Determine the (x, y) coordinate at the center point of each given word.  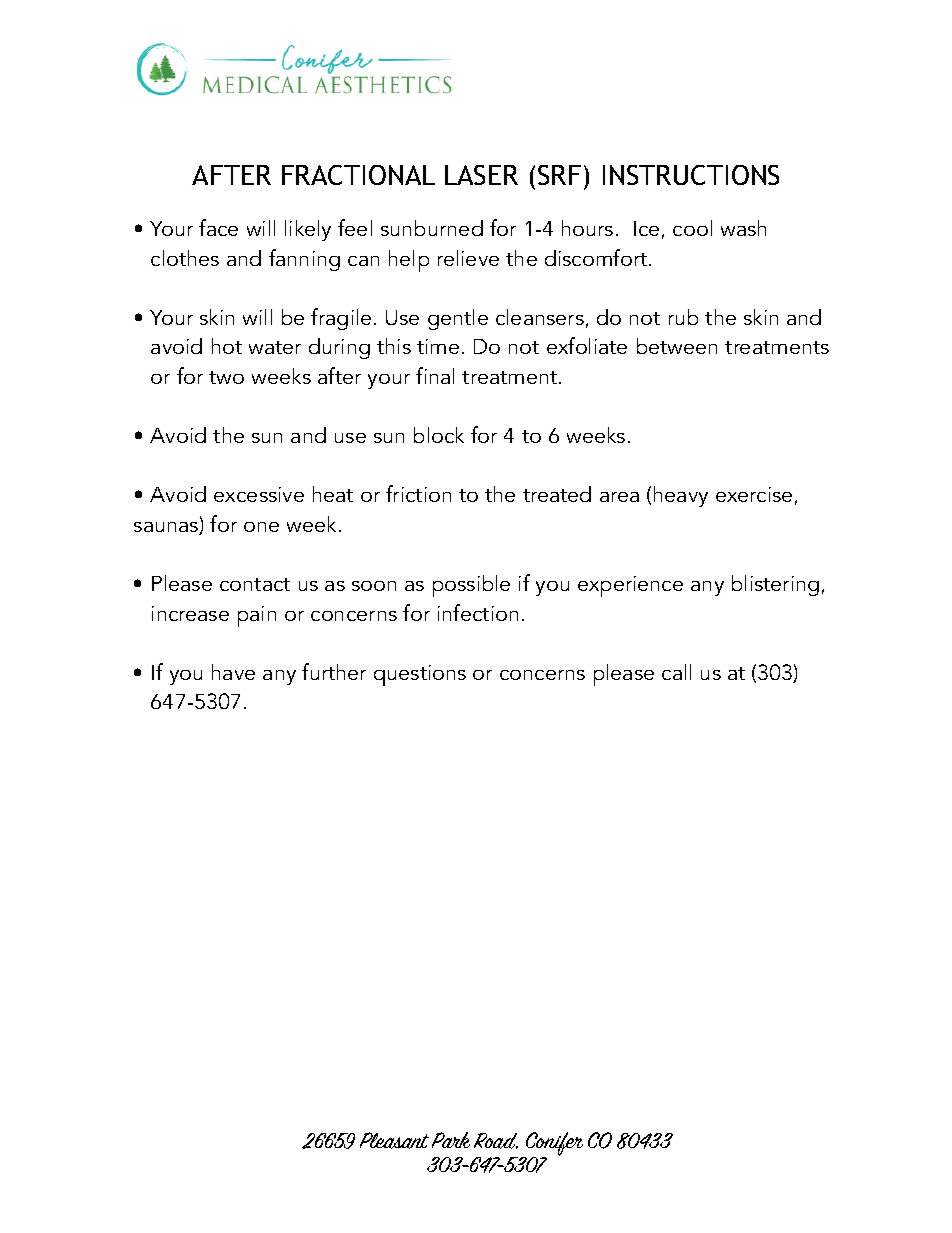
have (233, 672)
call (676, 672)
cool (692, 228)
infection (478, 612)
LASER (481, 175)
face (218, 227)
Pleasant (394, 1140)
